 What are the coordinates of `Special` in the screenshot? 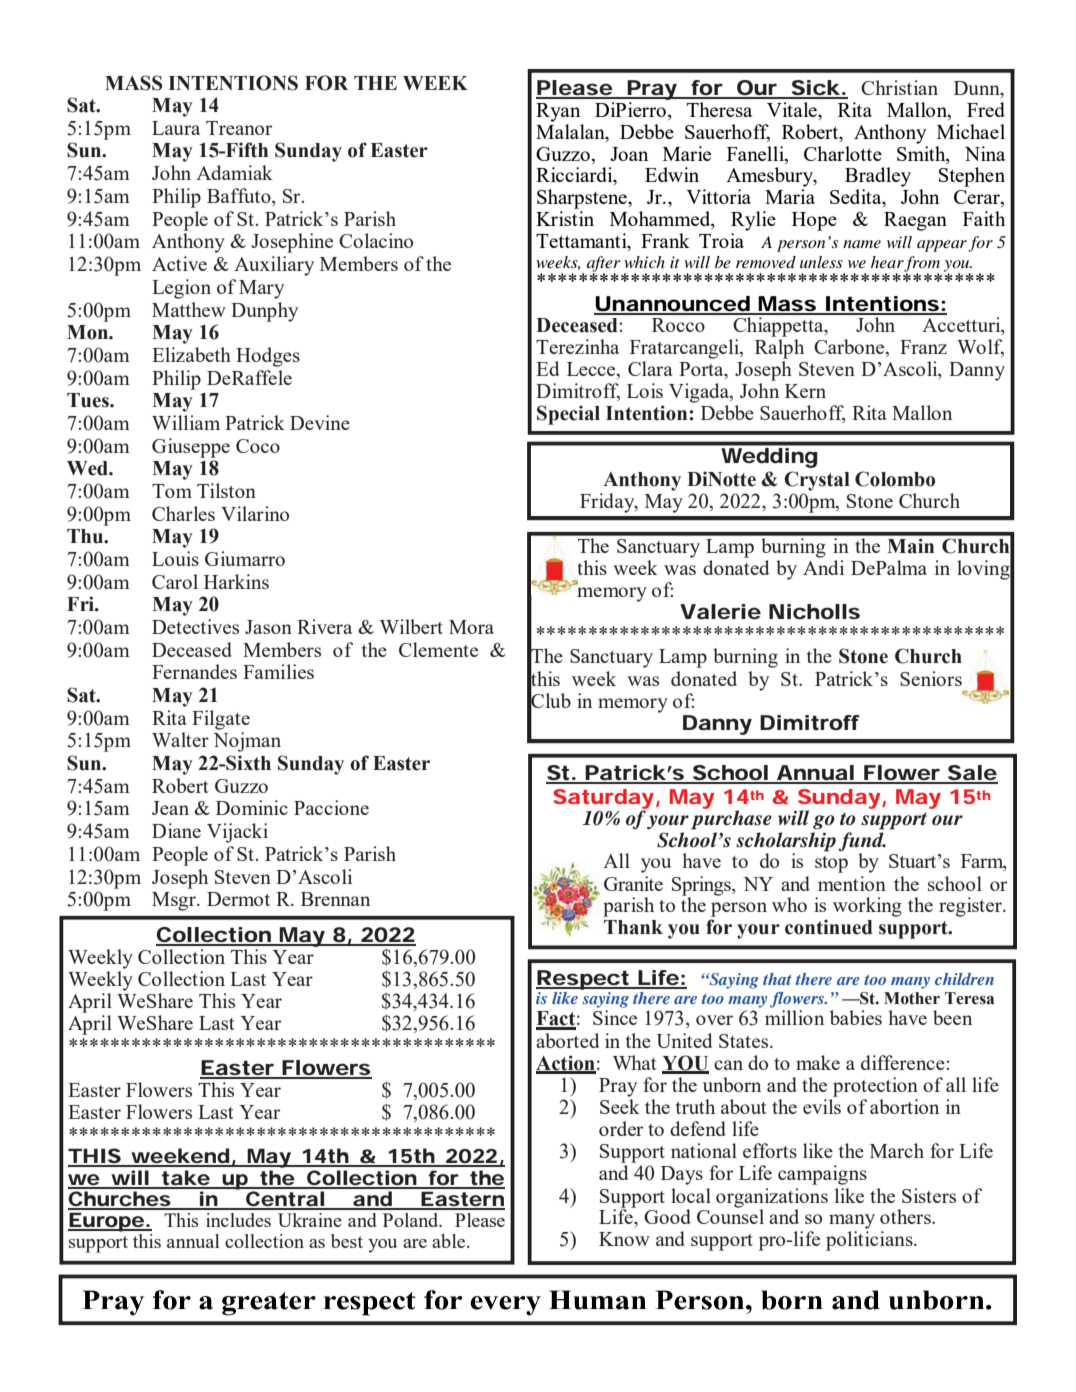 It's located at (568, 415).
